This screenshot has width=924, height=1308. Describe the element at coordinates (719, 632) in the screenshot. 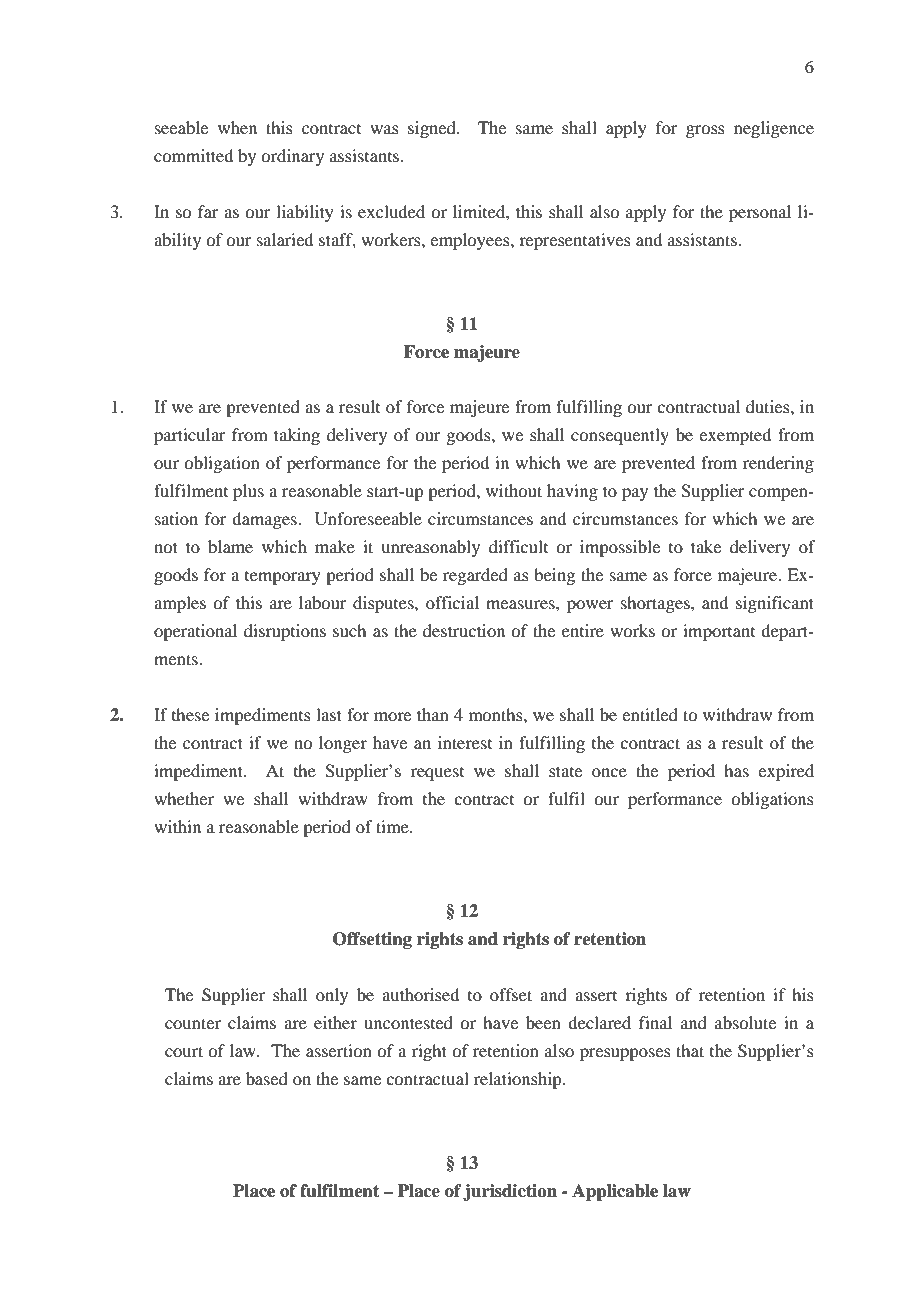

I see `important` at that location.
